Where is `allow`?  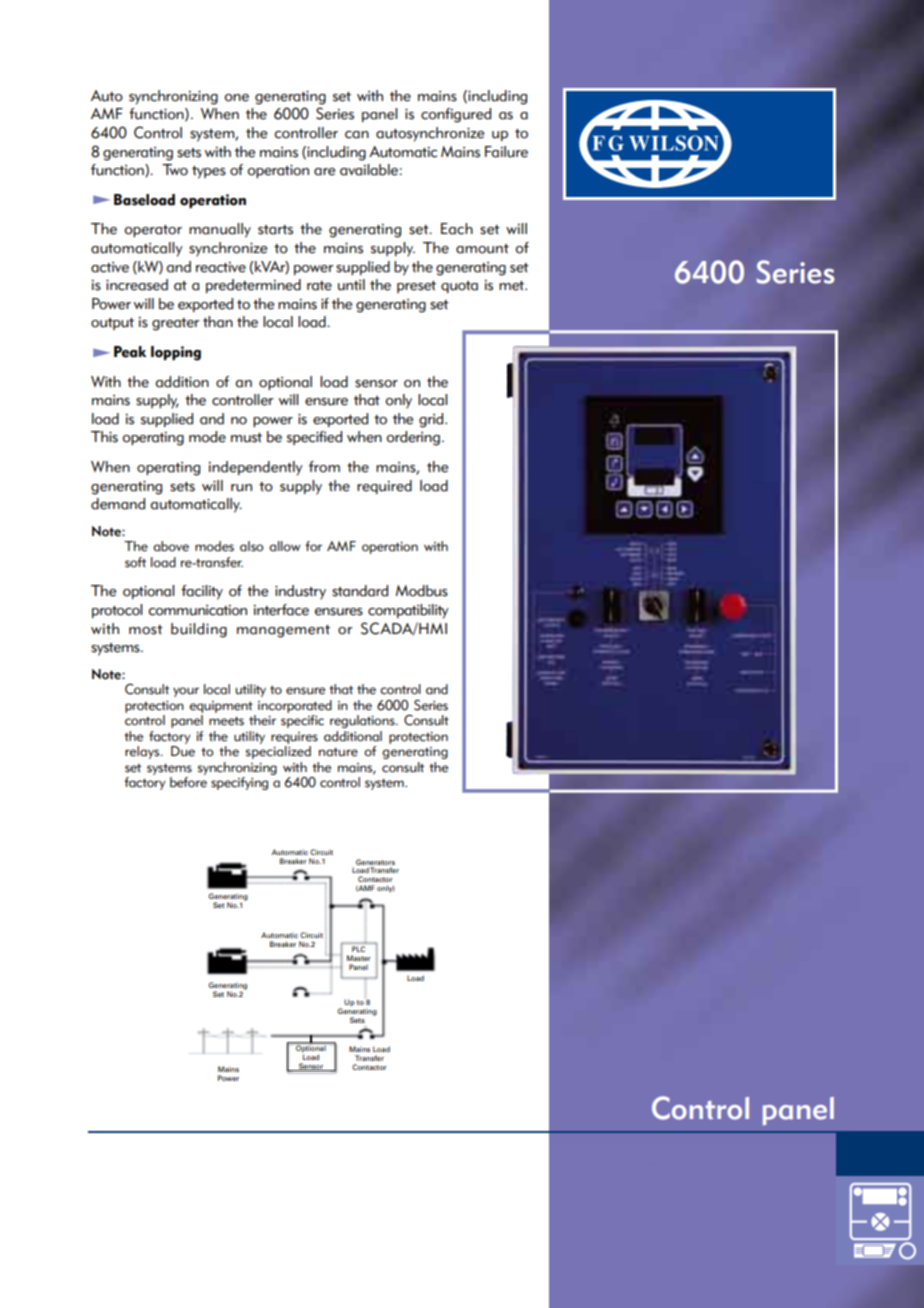 allow is located at coordinates (285, 546).
